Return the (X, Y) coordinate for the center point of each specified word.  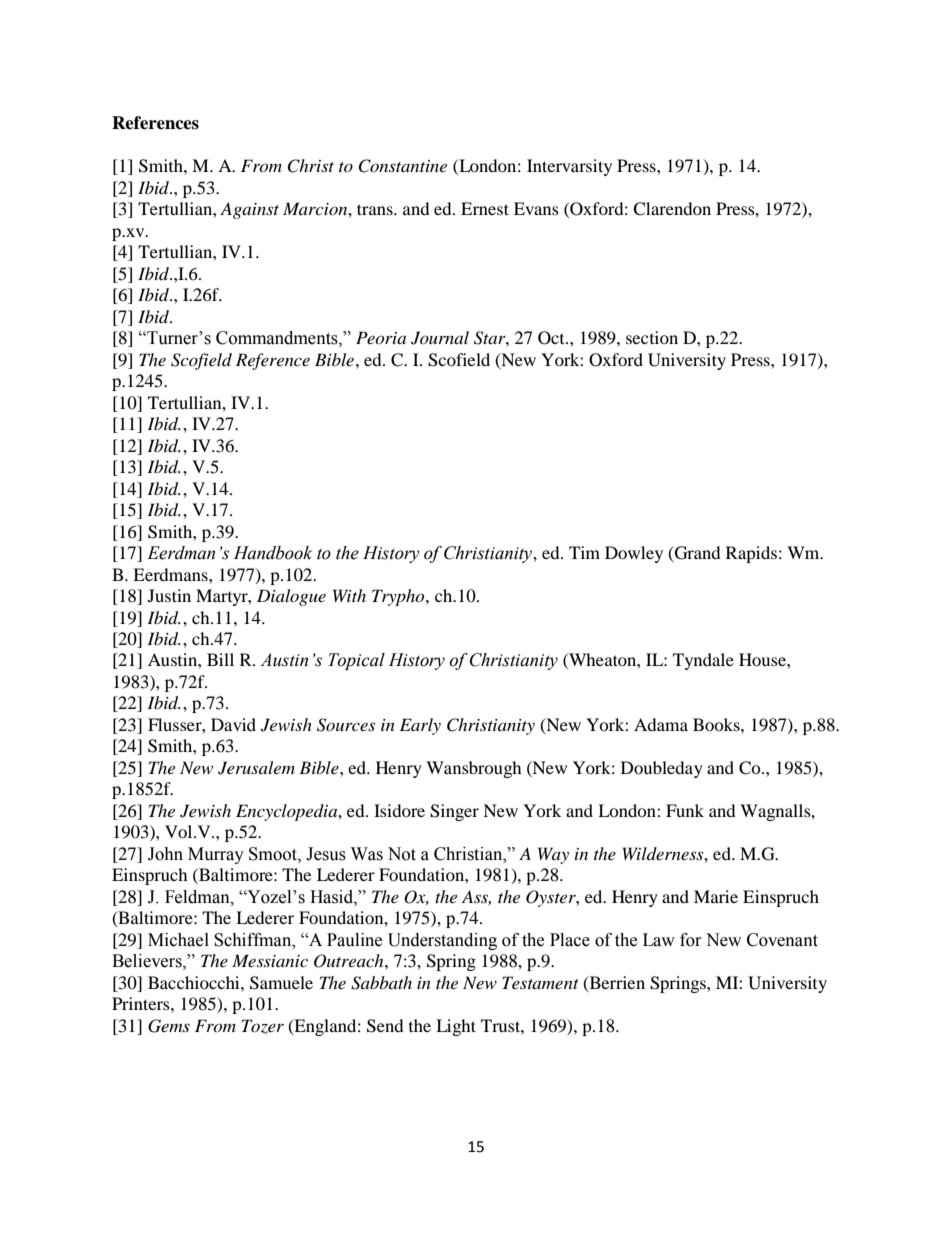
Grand (697, 554)
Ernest (485, 208)
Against (249, 210)
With (349, 595)
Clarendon (672, 209)
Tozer (263, 1026)
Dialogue (291, 597)
